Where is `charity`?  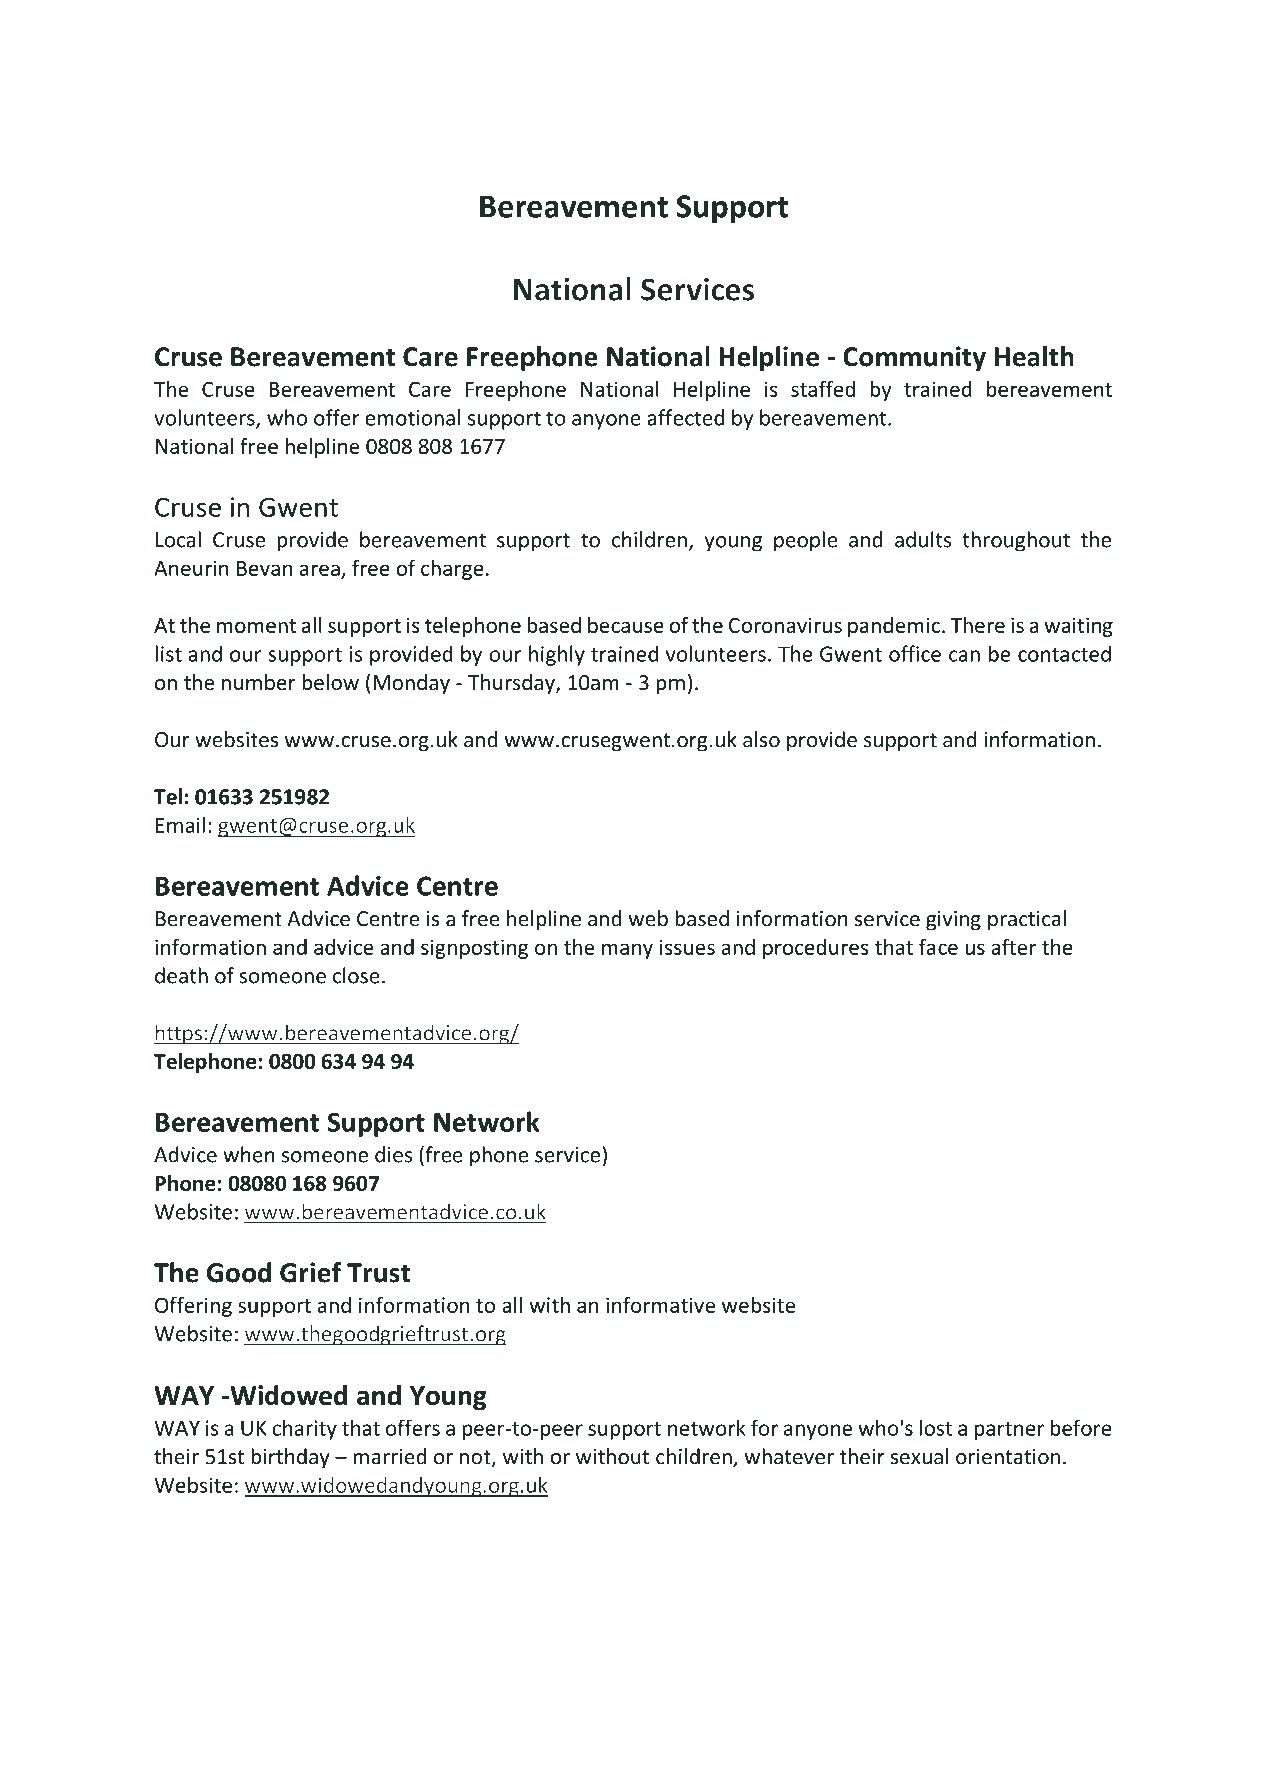 charity is located at coordinates (304, 1429).
